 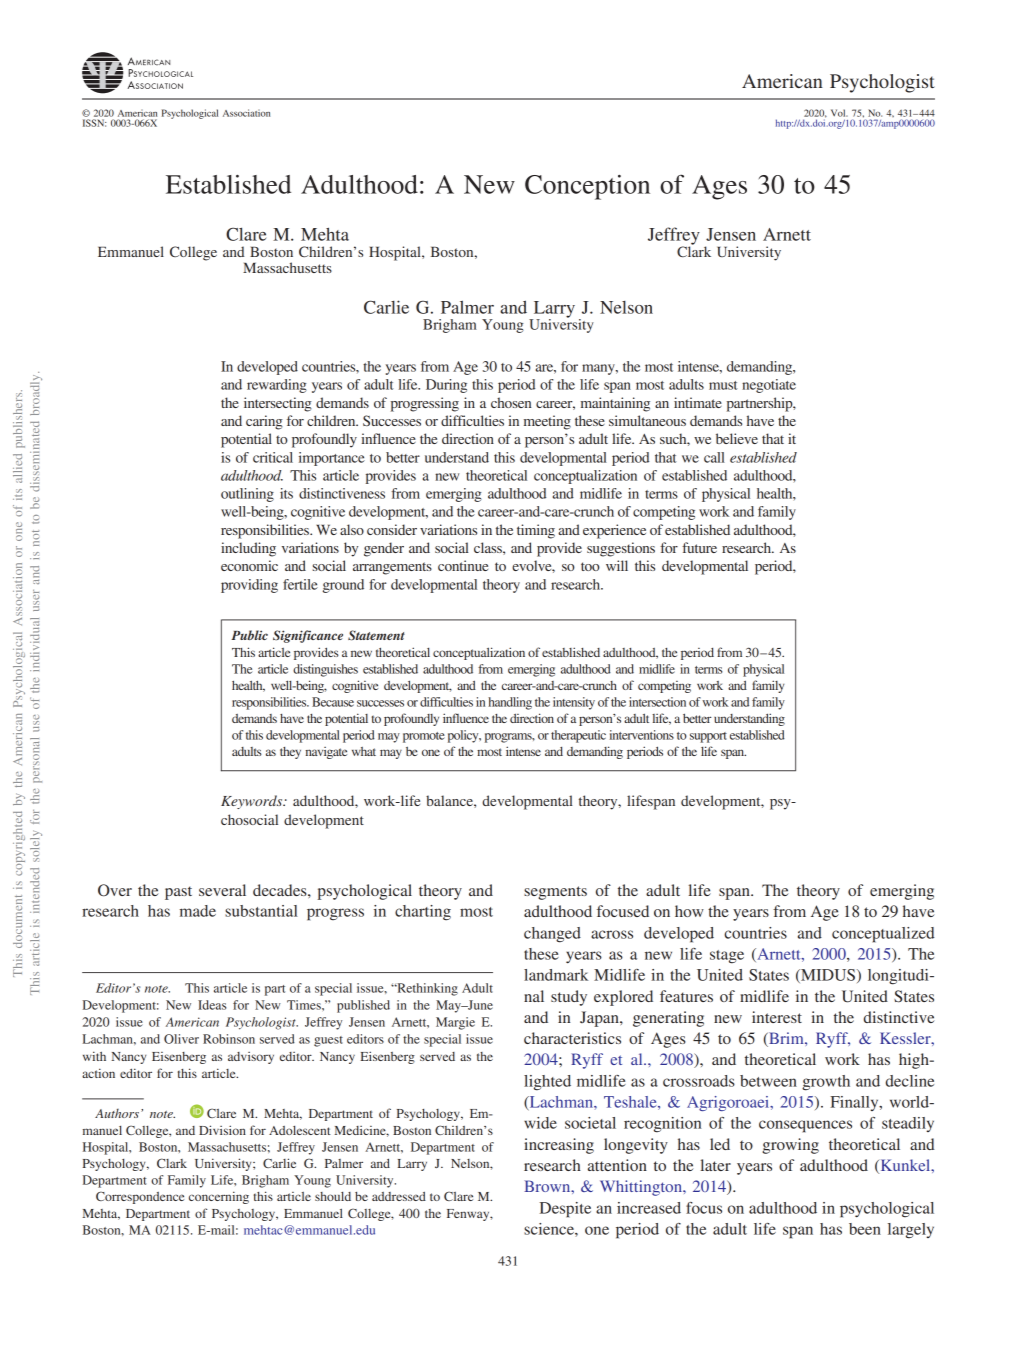 I want to click on Conception, so click(x=587, y=187).
